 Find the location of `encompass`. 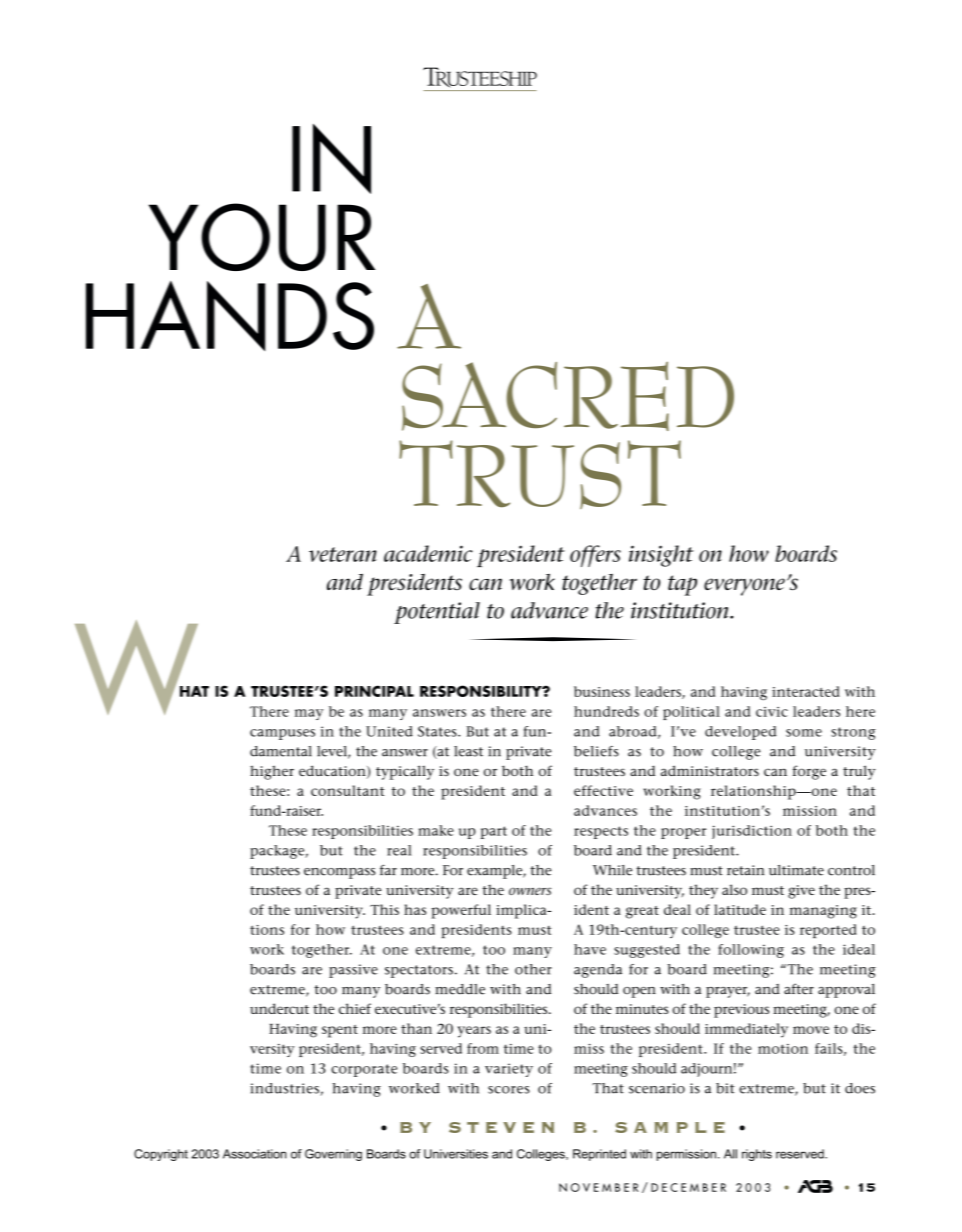

encompass is located at coordinates (339, 873).
